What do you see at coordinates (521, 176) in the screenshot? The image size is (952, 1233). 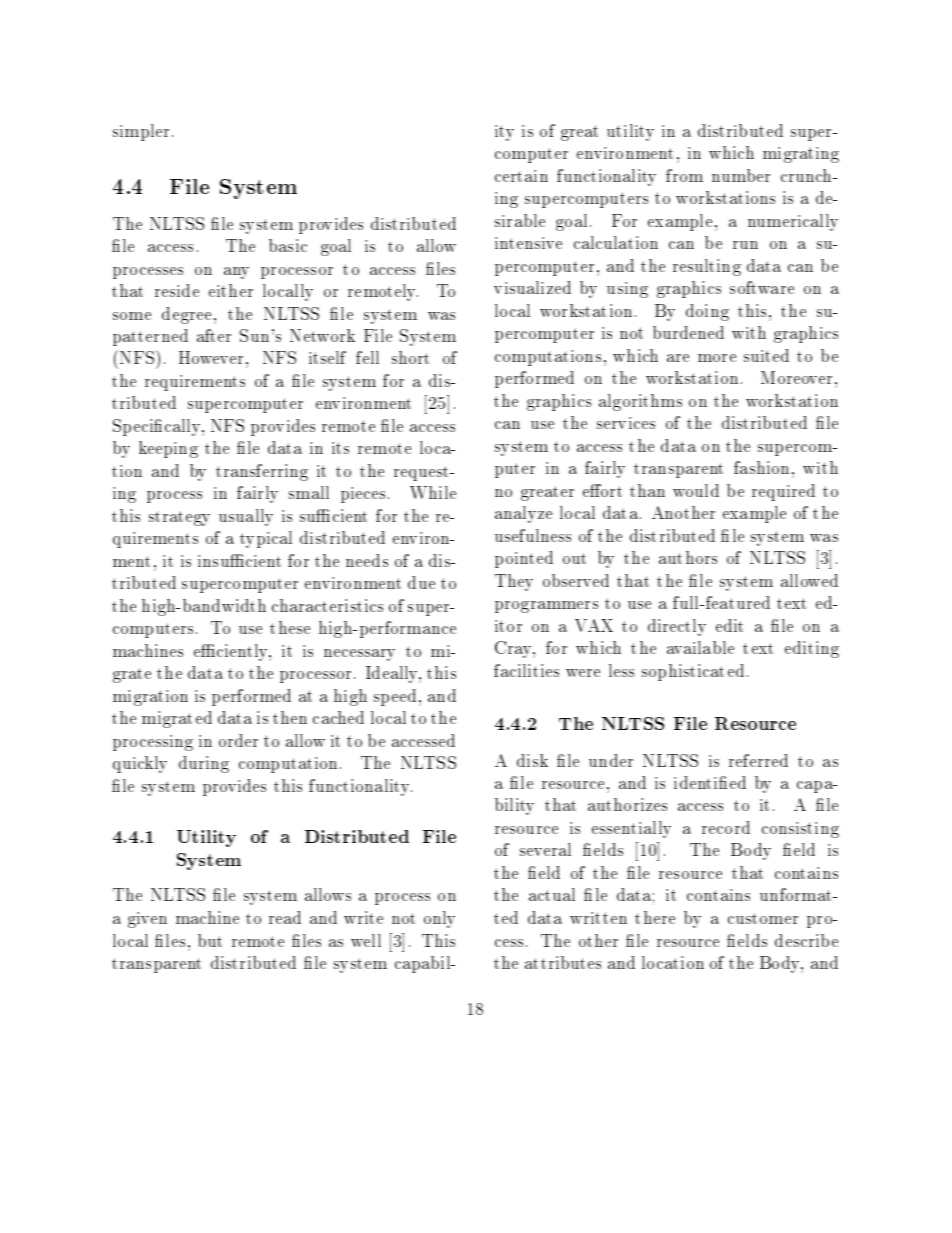 I see `certain` at bounding box center [521, 176].
